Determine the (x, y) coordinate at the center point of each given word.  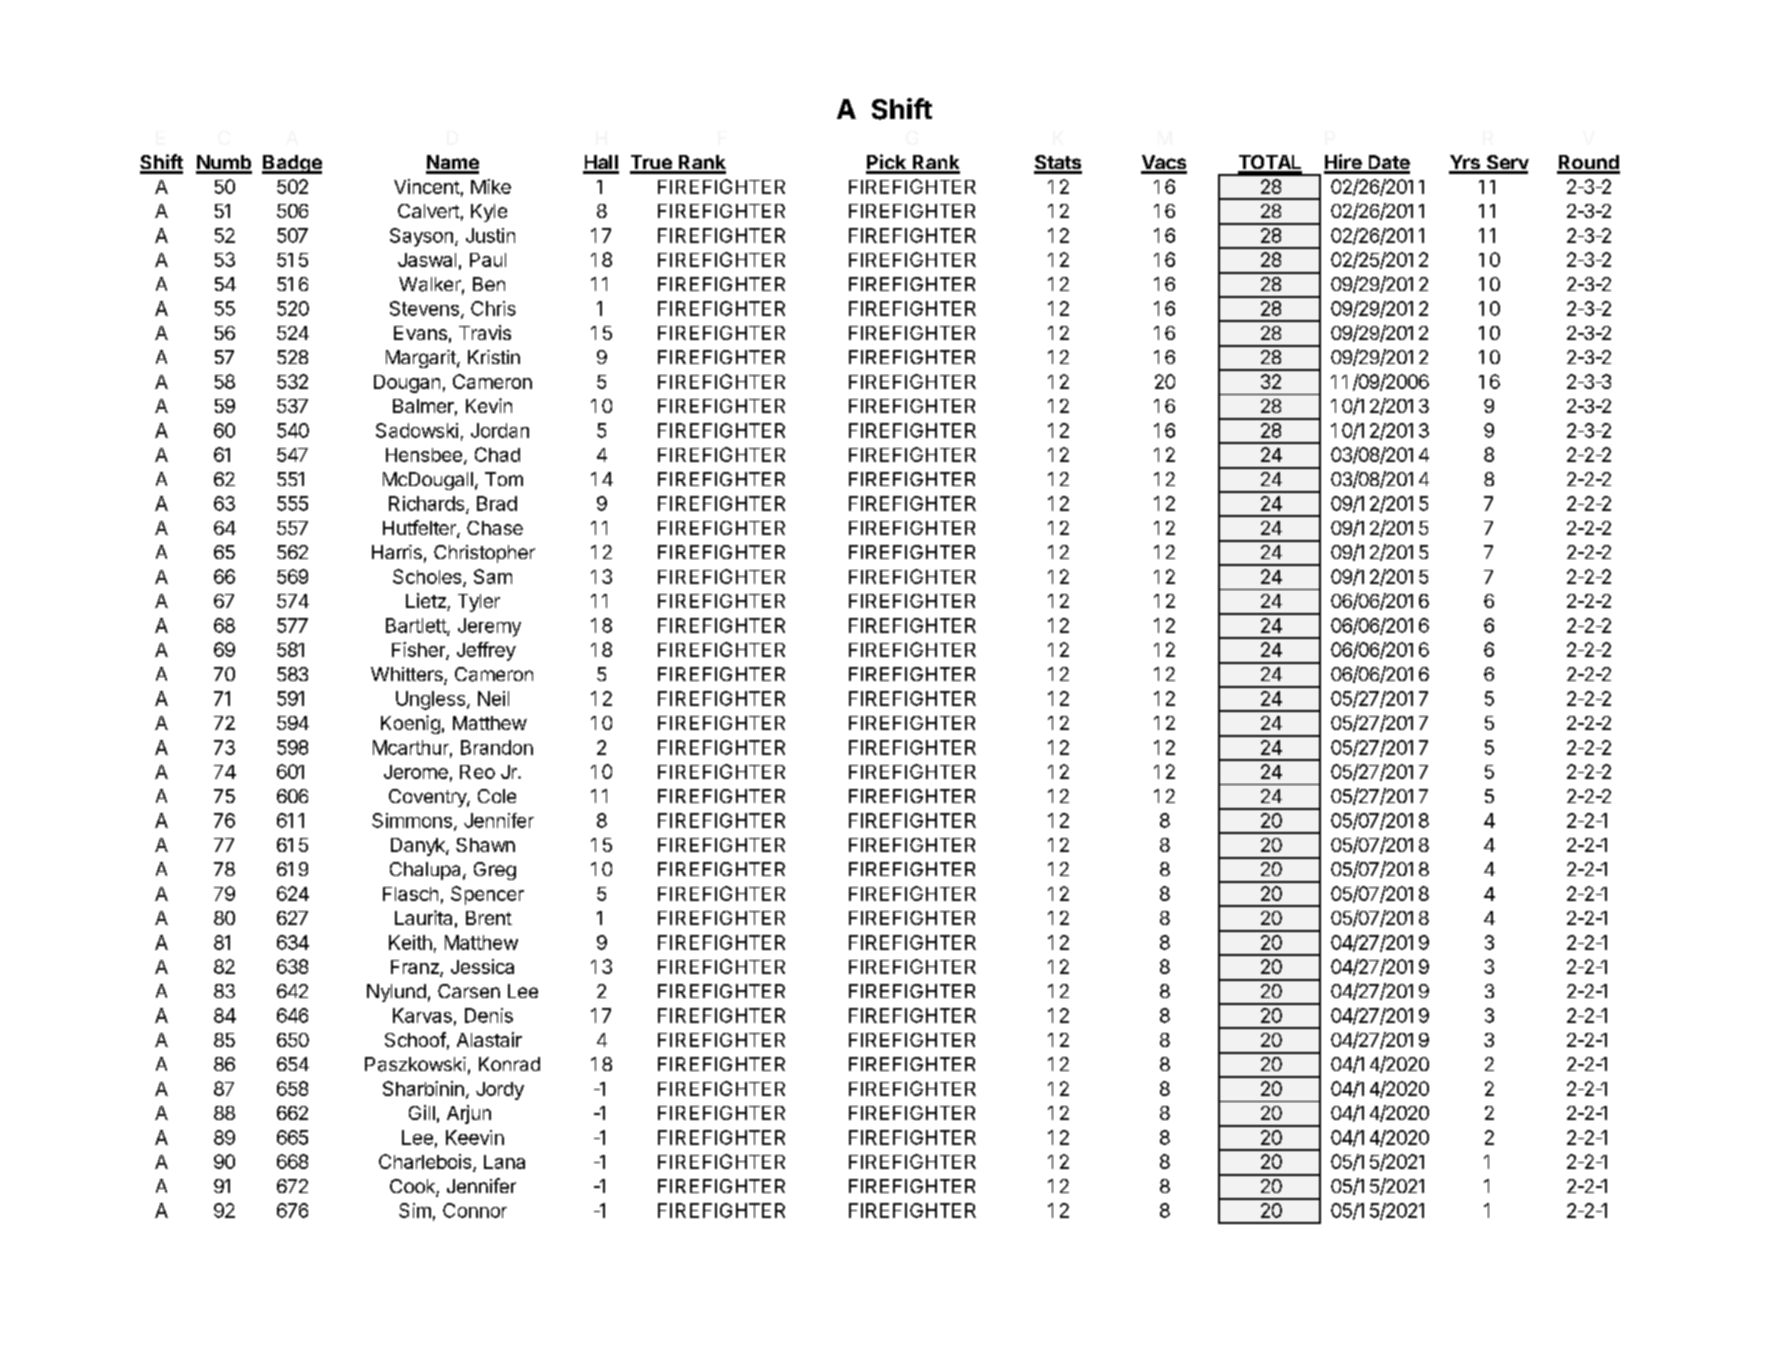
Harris (397, 552)
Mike (491, 186)
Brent (489, 918)
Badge (292, 164)
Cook (413, 1187)
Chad (497, 454)
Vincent (427, 186)
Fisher (419, 651)
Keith (410, 942)
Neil (493, 698)
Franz (416, 968)
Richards (428, 504)
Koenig (410, 724)
